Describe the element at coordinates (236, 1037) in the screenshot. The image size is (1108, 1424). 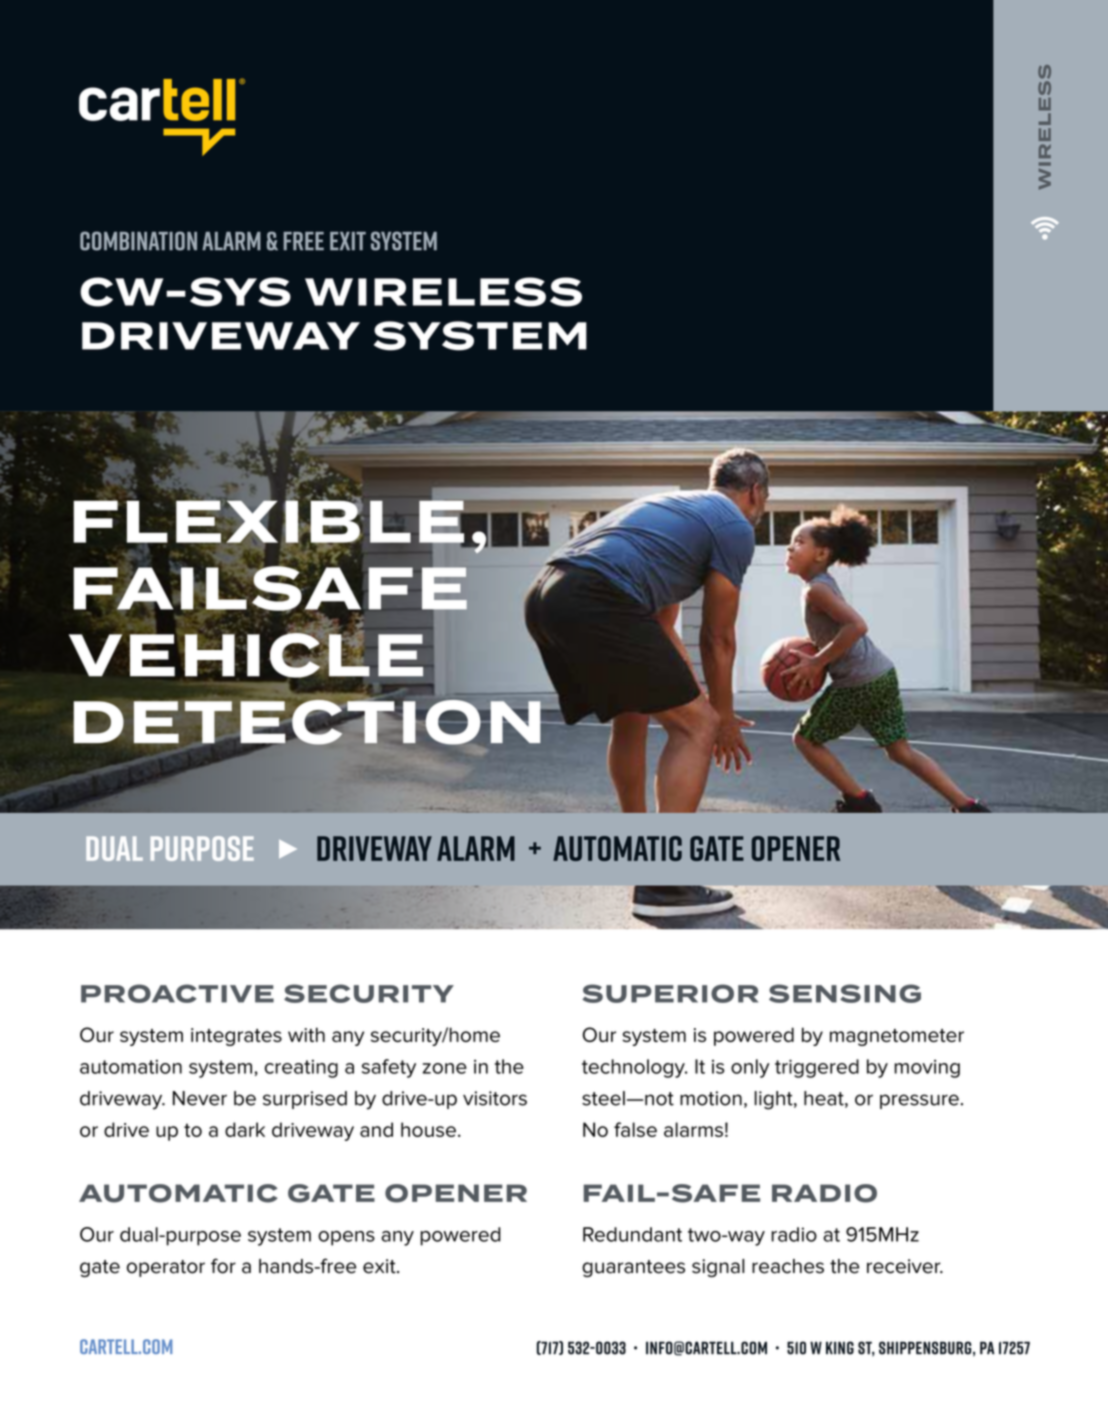
I see `integrates` at that location.
